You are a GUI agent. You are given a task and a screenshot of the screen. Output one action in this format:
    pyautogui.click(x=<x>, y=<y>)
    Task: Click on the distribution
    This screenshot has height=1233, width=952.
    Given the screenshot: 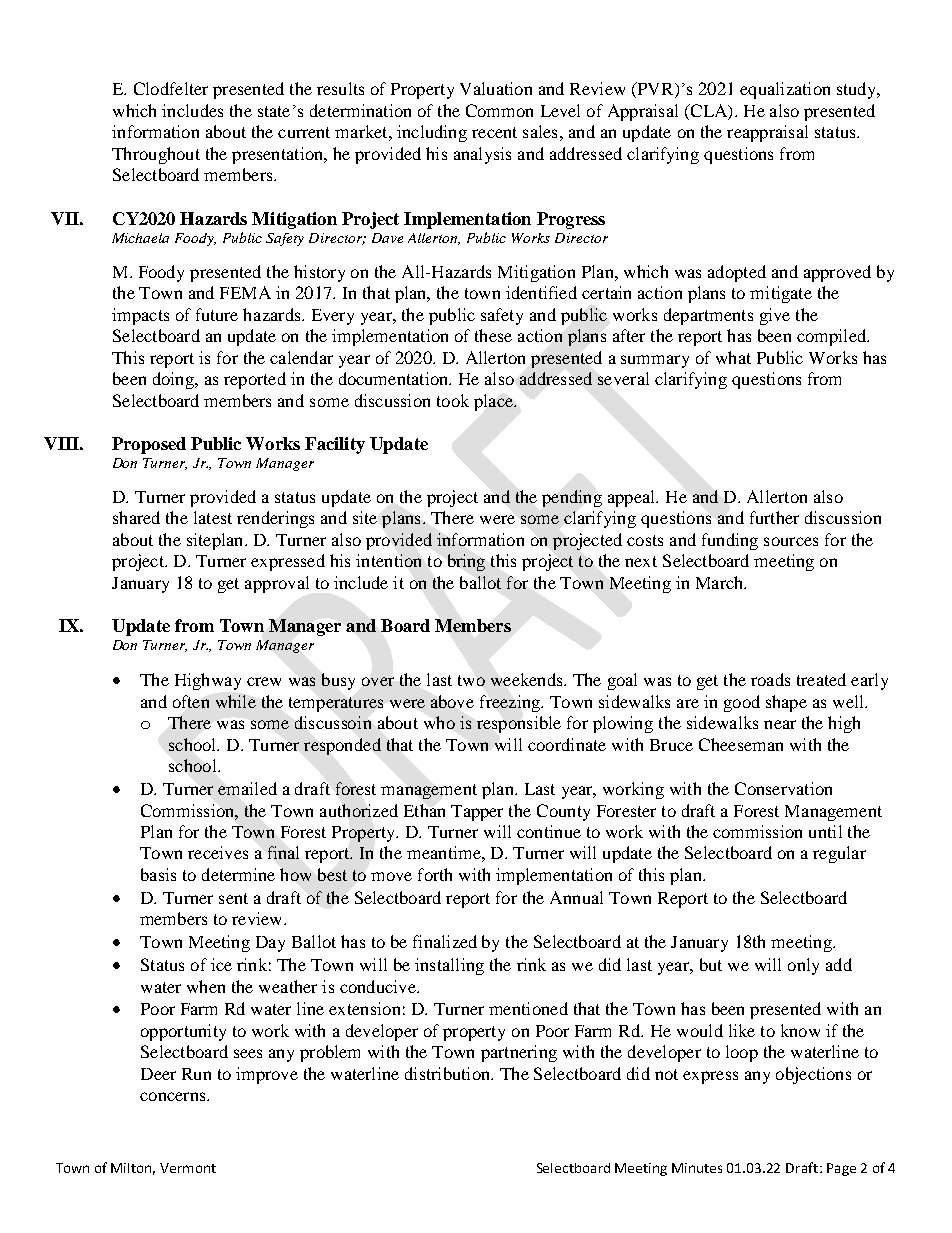 What is the action you would take?
    pyautogui.click(x=449, y=1073)
